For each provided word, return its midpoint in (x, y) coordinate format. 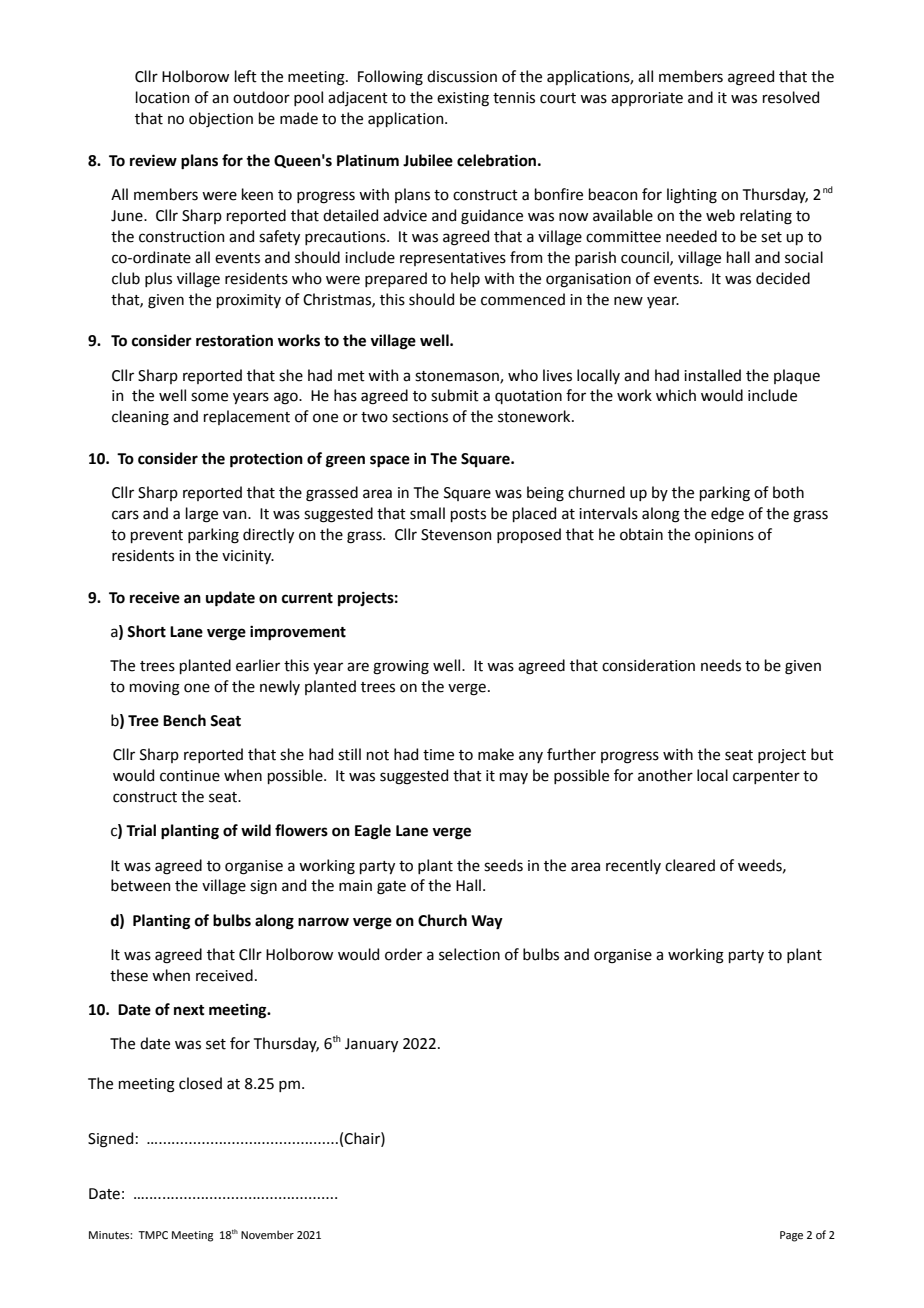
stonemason (458, 377)
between (141, 885)
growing (401, 667)
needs (721, 665)
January (371, 1045)
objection (221, 119)
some (209, 397)
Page (791, 1236)
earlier (258, 665)
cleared (690, 865)
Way (487, 922)
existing (463, 99)
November (267, 1234)
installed (712, 375)
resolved (791, 97)
